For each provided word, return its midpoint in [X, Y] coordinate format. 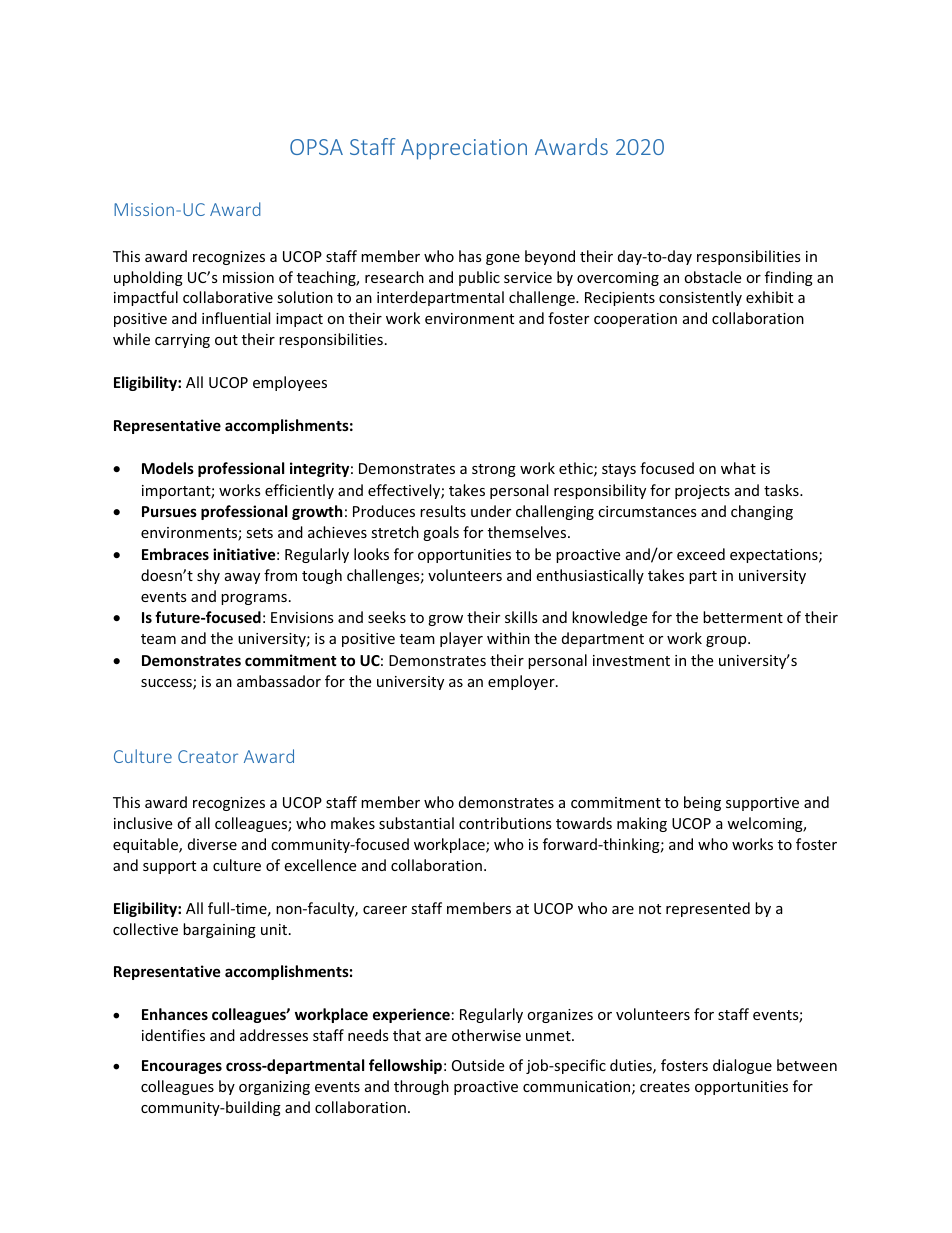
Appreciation [464, 149]
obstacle [712, 277]
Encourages [182, 1067]
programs [254, 599]
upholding [148, 278]
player [461, 639]
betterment [743, 617]
